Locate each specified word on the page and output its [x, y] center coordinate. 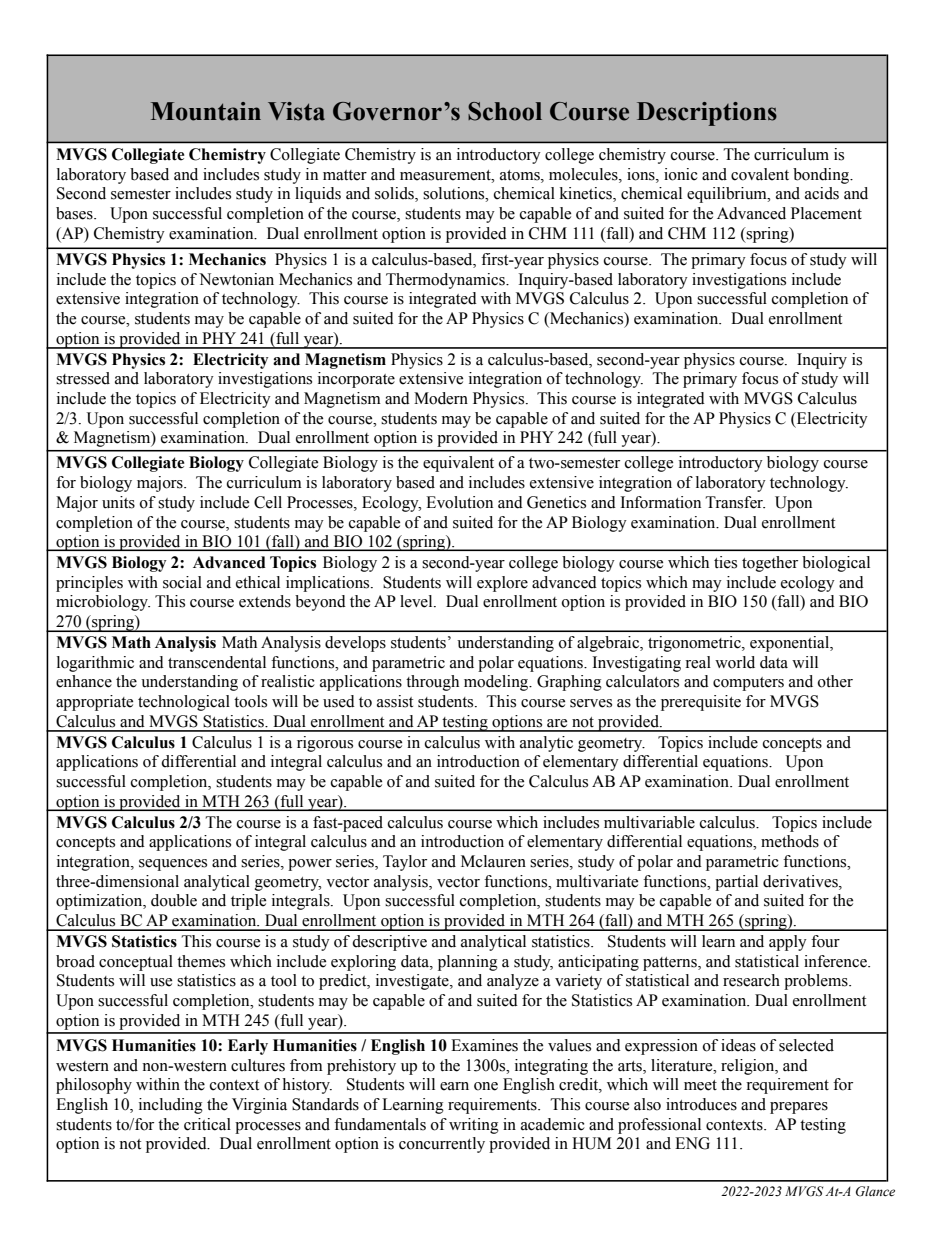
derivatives [801, 881]
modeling [497, 683]
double [174, 900]
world [735, 662]
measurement [446, 175]
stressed [83, 378]
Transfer [735, 502]
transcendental [217, 662]
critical [207, 1124]
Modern [441, 398]
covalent [760, 174]
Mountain [206, 111]
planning [468, 963]
